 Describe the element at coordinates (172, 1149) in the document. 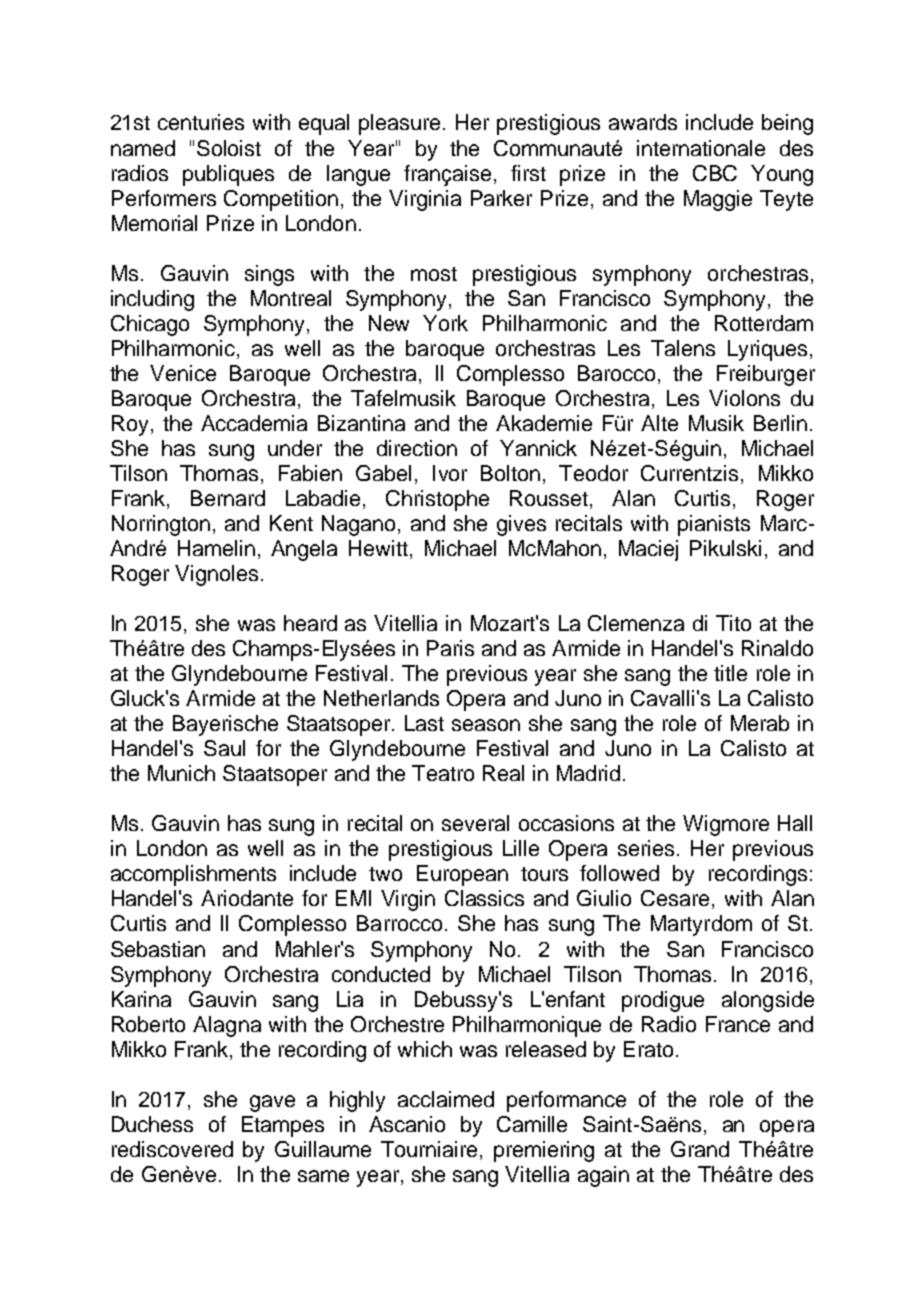

I see `rediscovered` at that location.
